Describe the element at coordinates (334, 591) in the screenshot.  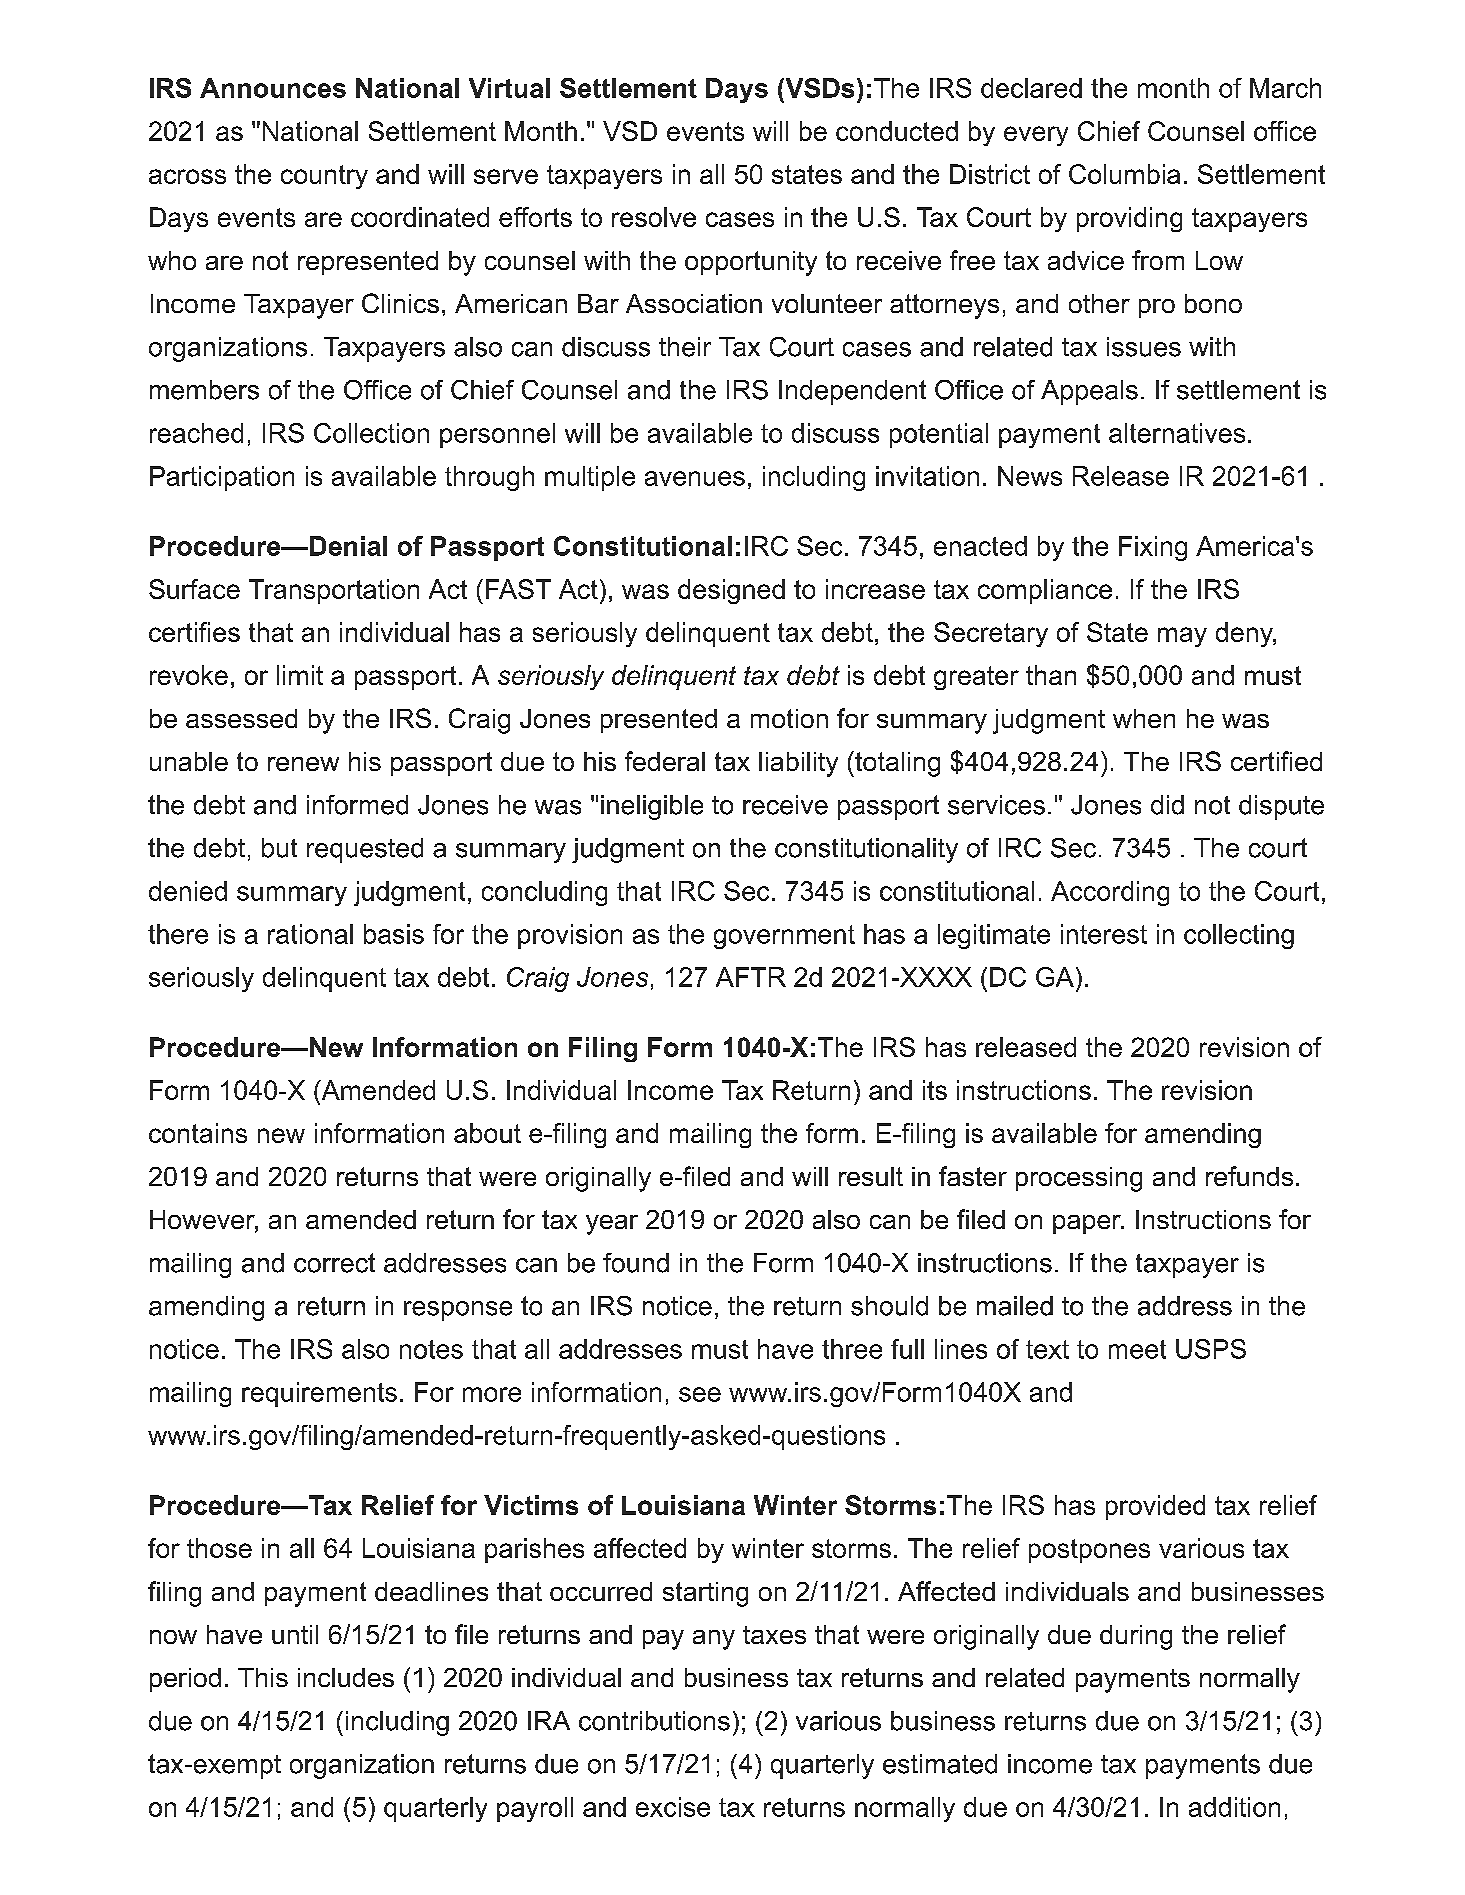
I see `Transportation` at that location.
